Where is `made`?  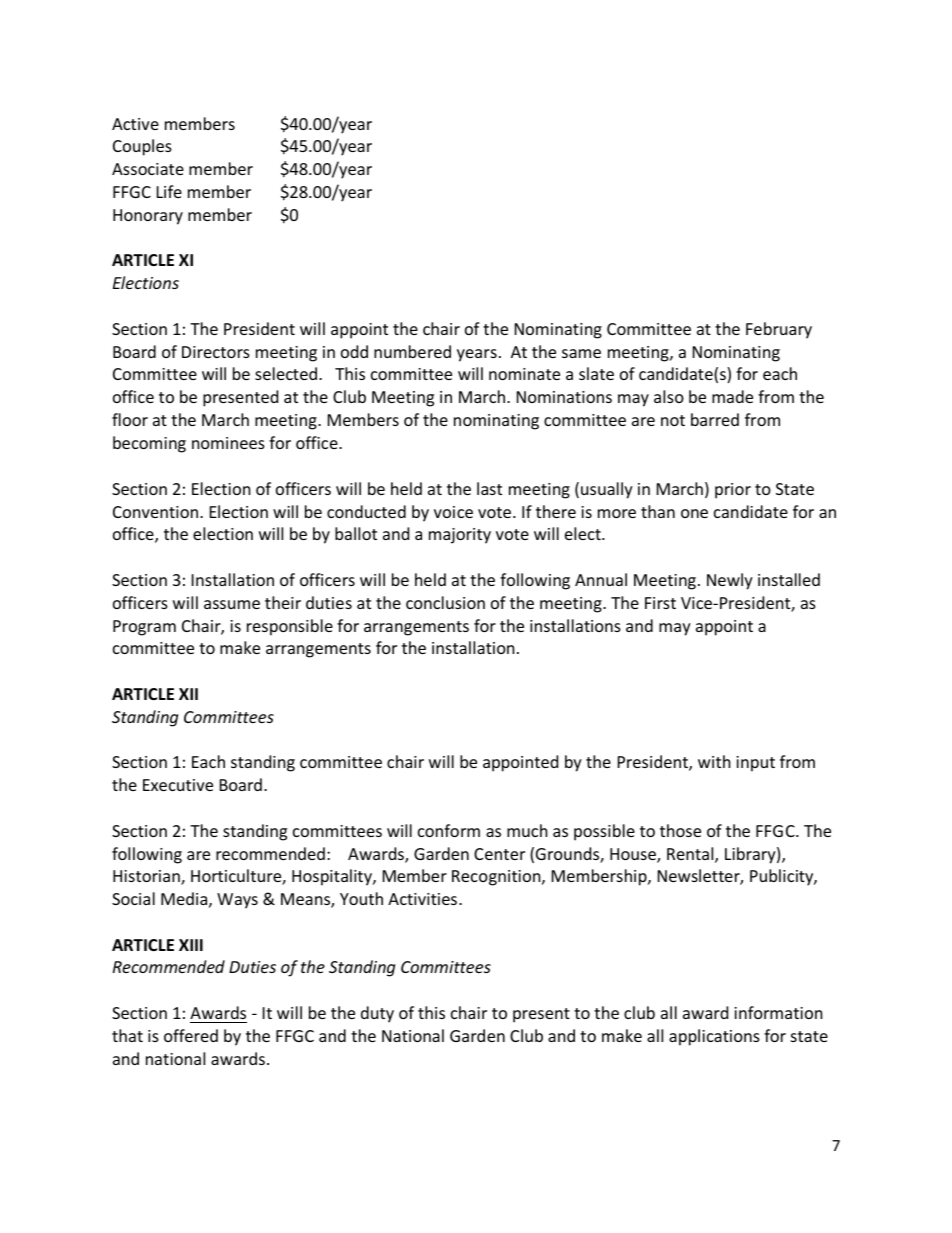 made is located at coordinates (732, 396).
